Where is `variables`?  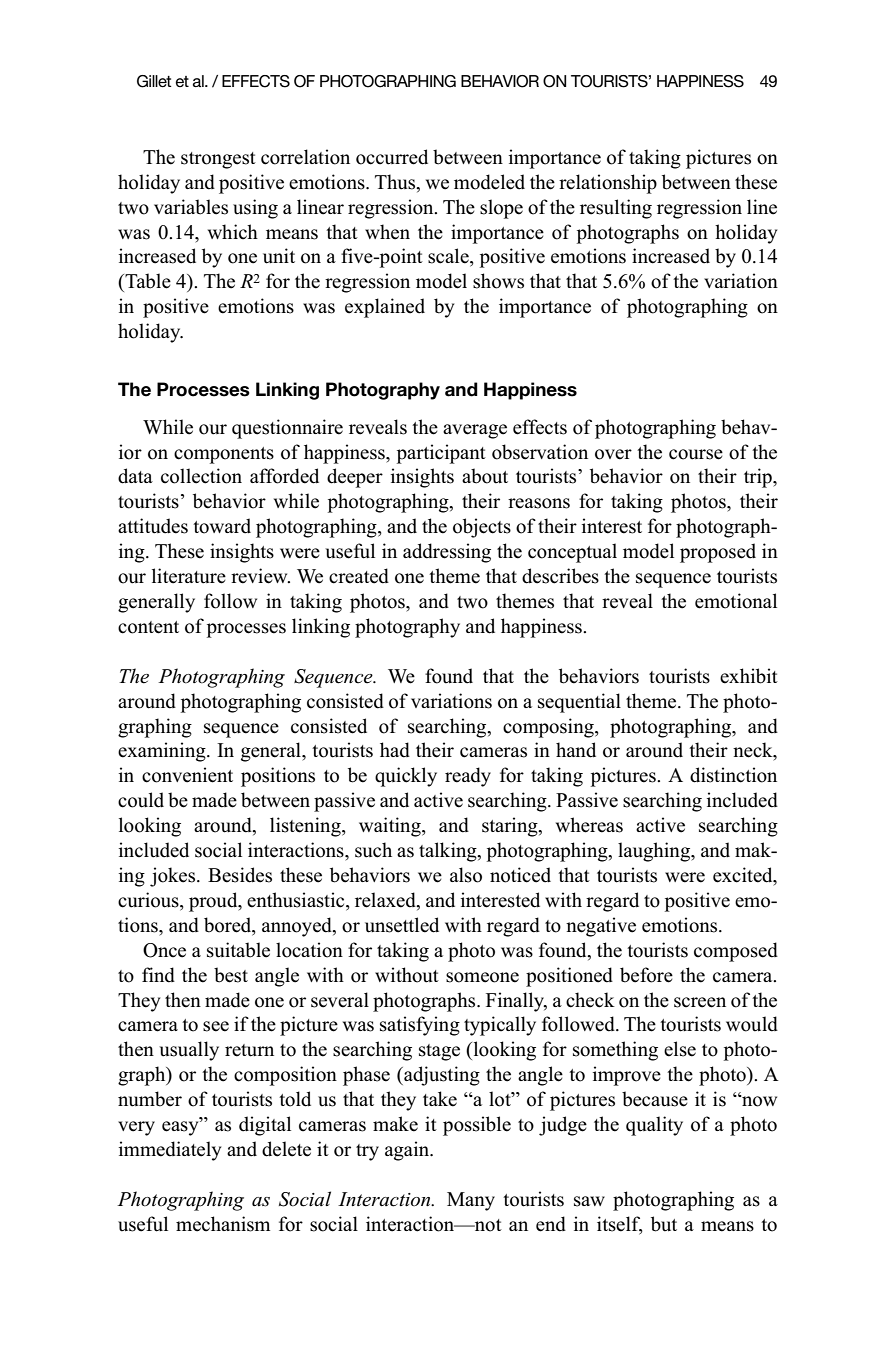
variables is located at coordinates (191, 207).
